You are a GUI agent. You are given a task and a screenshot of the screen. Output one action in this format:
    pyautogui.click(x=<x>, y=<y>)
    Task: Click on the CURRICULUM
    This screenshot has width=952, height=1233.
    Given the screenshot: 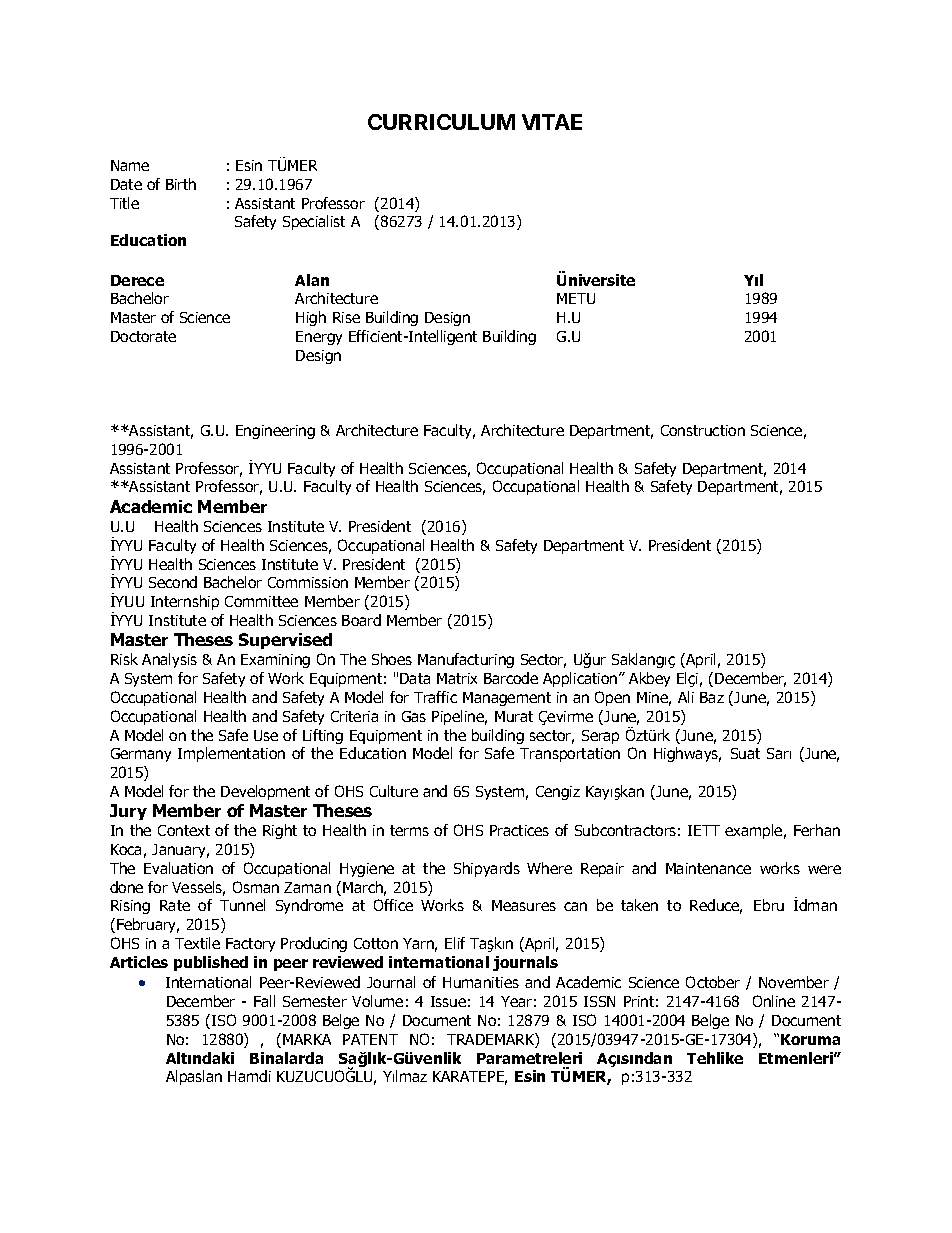 What is the action you would take?
    pyautogui.click(x=441, y=122)
